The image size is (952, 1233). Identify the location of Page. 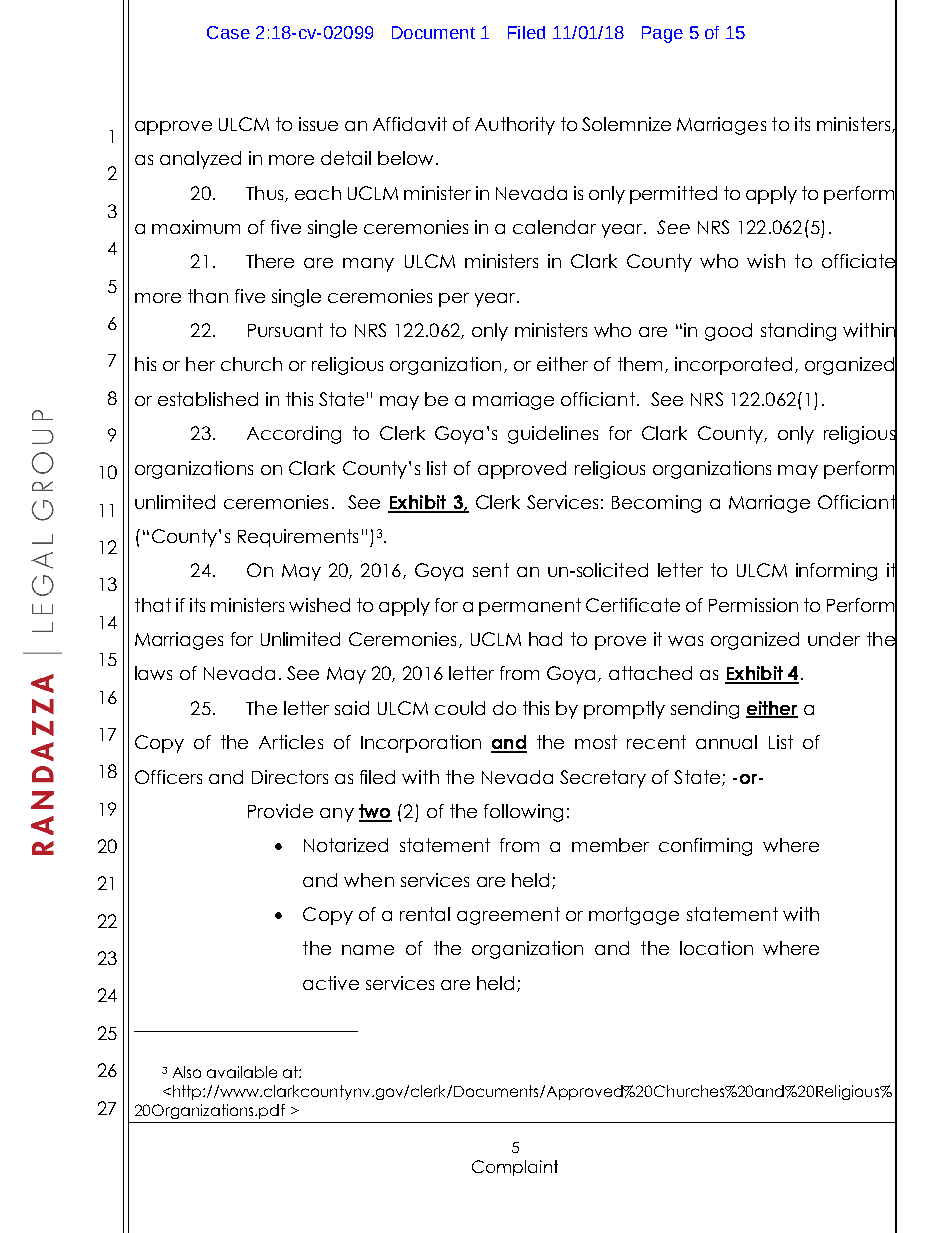
(662, 34).
